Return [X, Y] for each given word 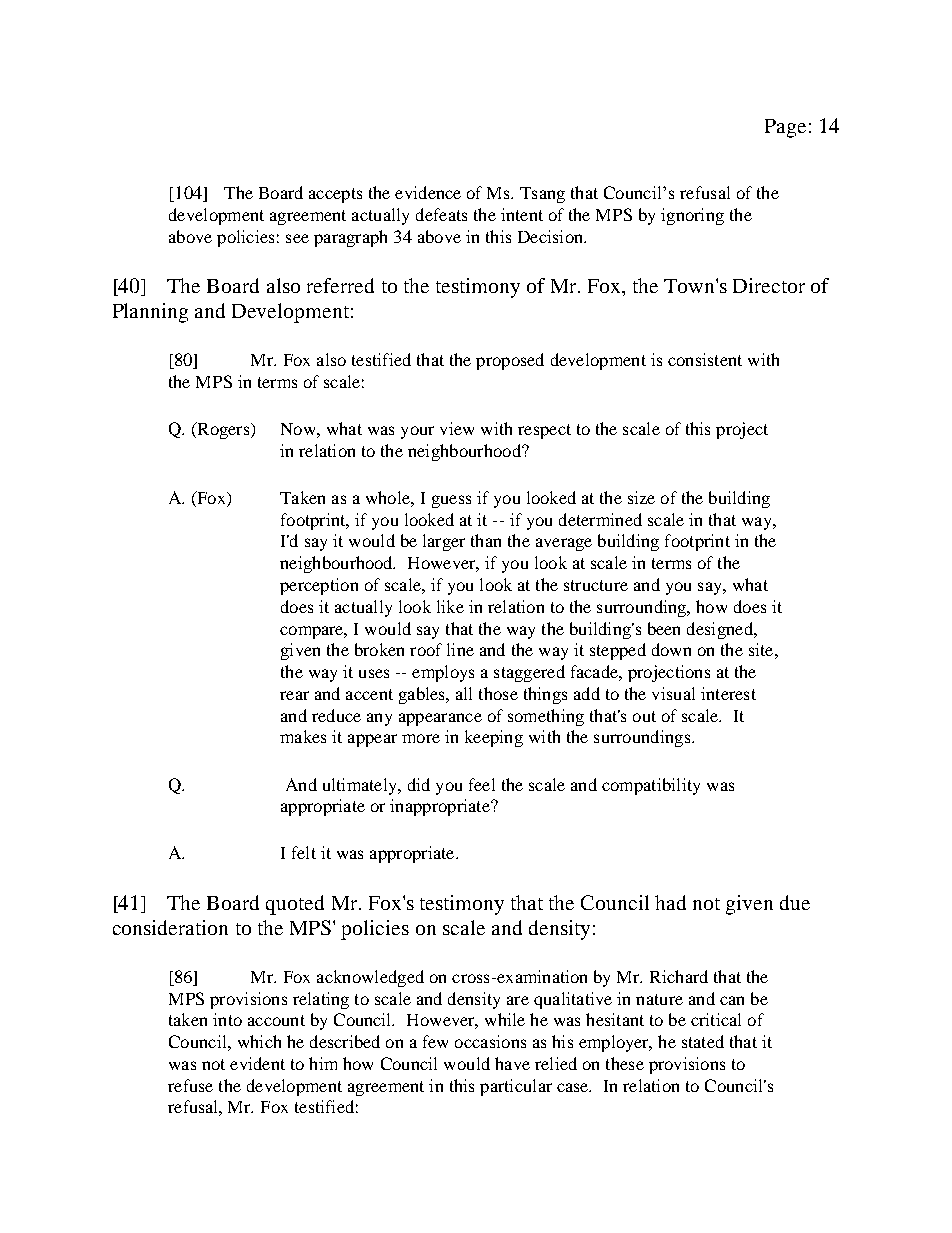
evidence [428, 192]
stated [703, 1041]
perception [319, 586]
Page [785, 128]
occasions [490, 1041]
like [450, 606]
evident [257, 1063]
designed [721, 630]
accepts [335, 195]
